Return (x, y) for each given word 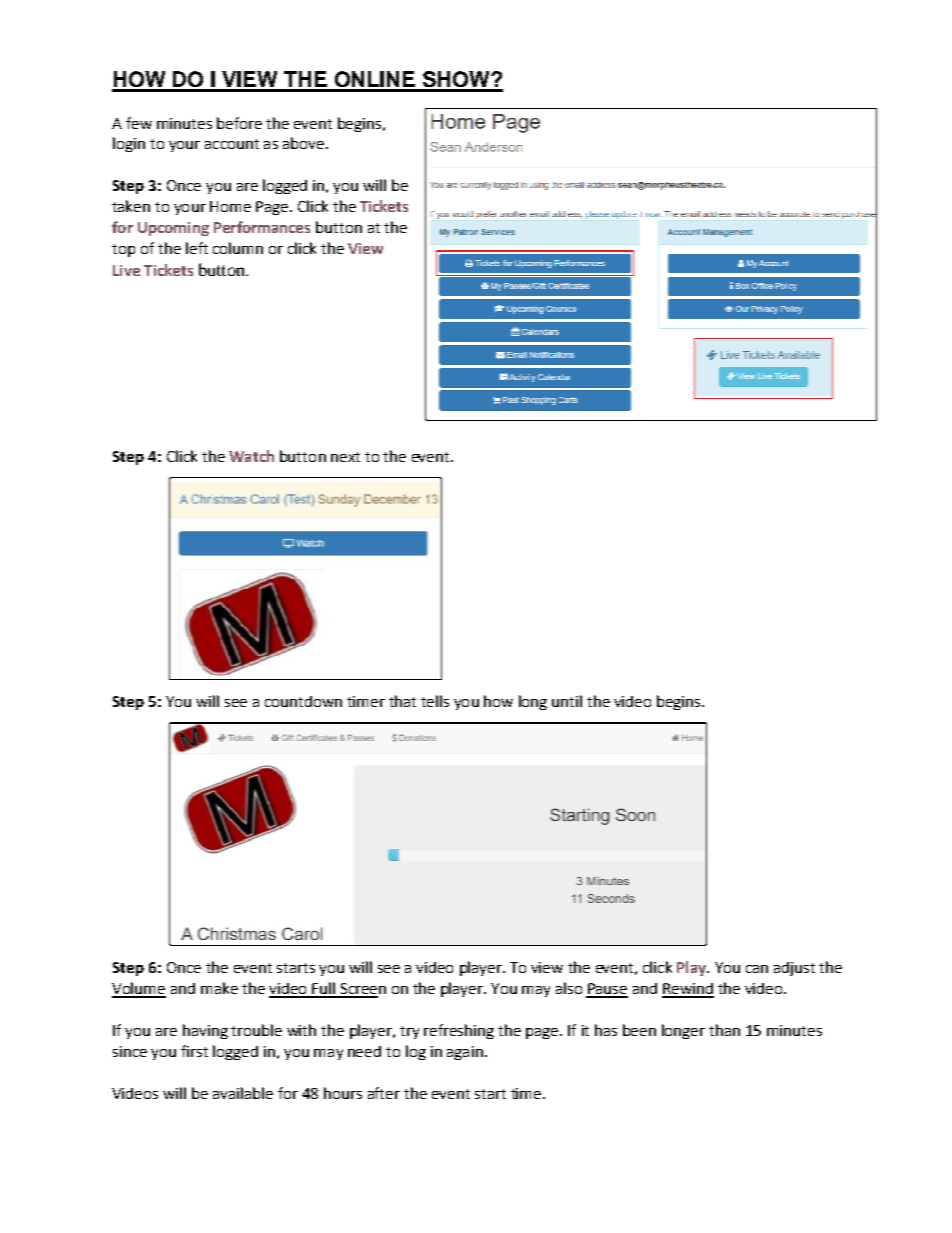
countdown (303, 701)
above (303, 143)
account (232, 144)
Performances (262, 227)
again (465, 1053)
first (194, 1051)
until (567, 701)
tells (435, 701)
